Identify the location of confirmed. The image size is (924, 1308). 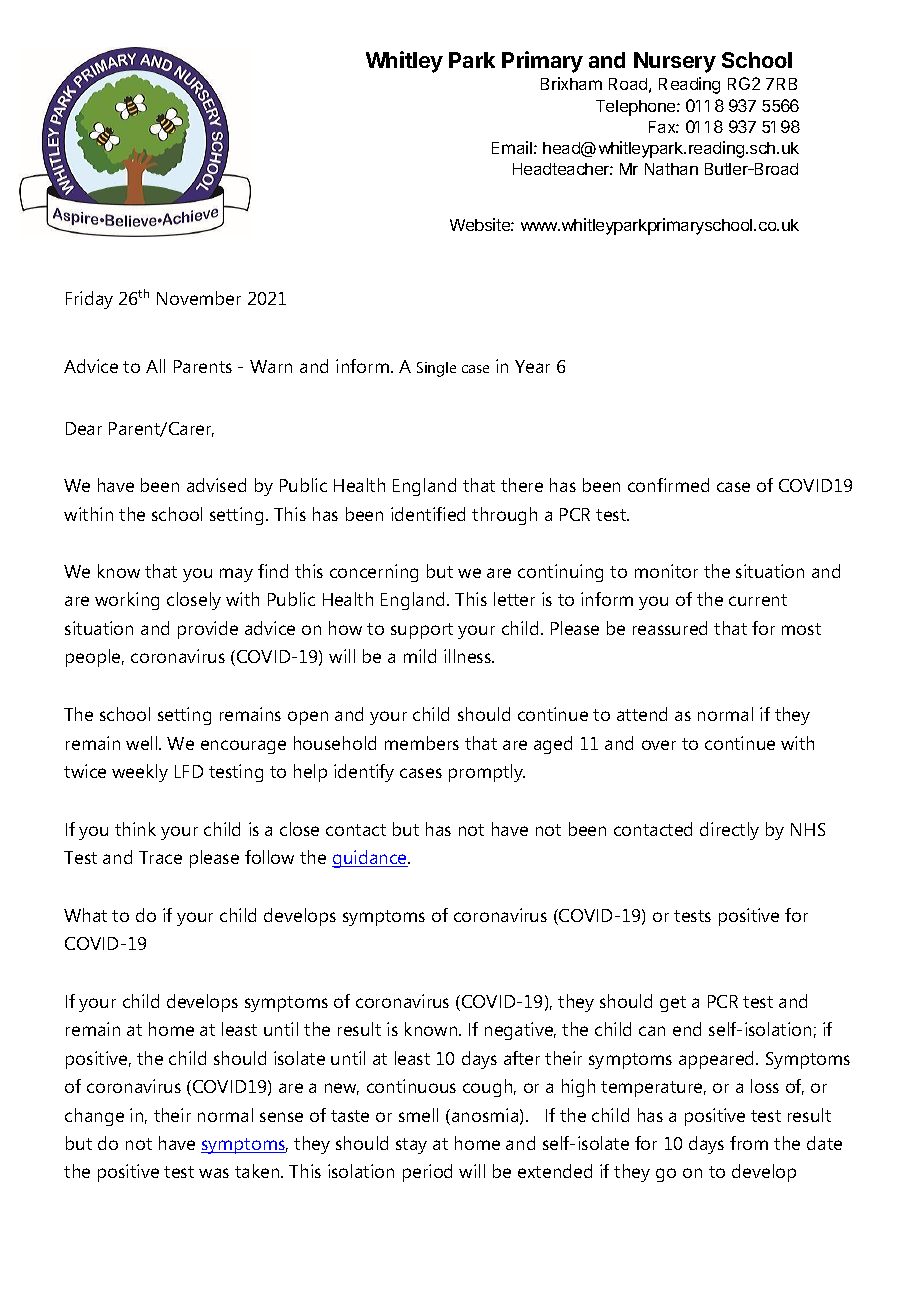
(668, 485).
